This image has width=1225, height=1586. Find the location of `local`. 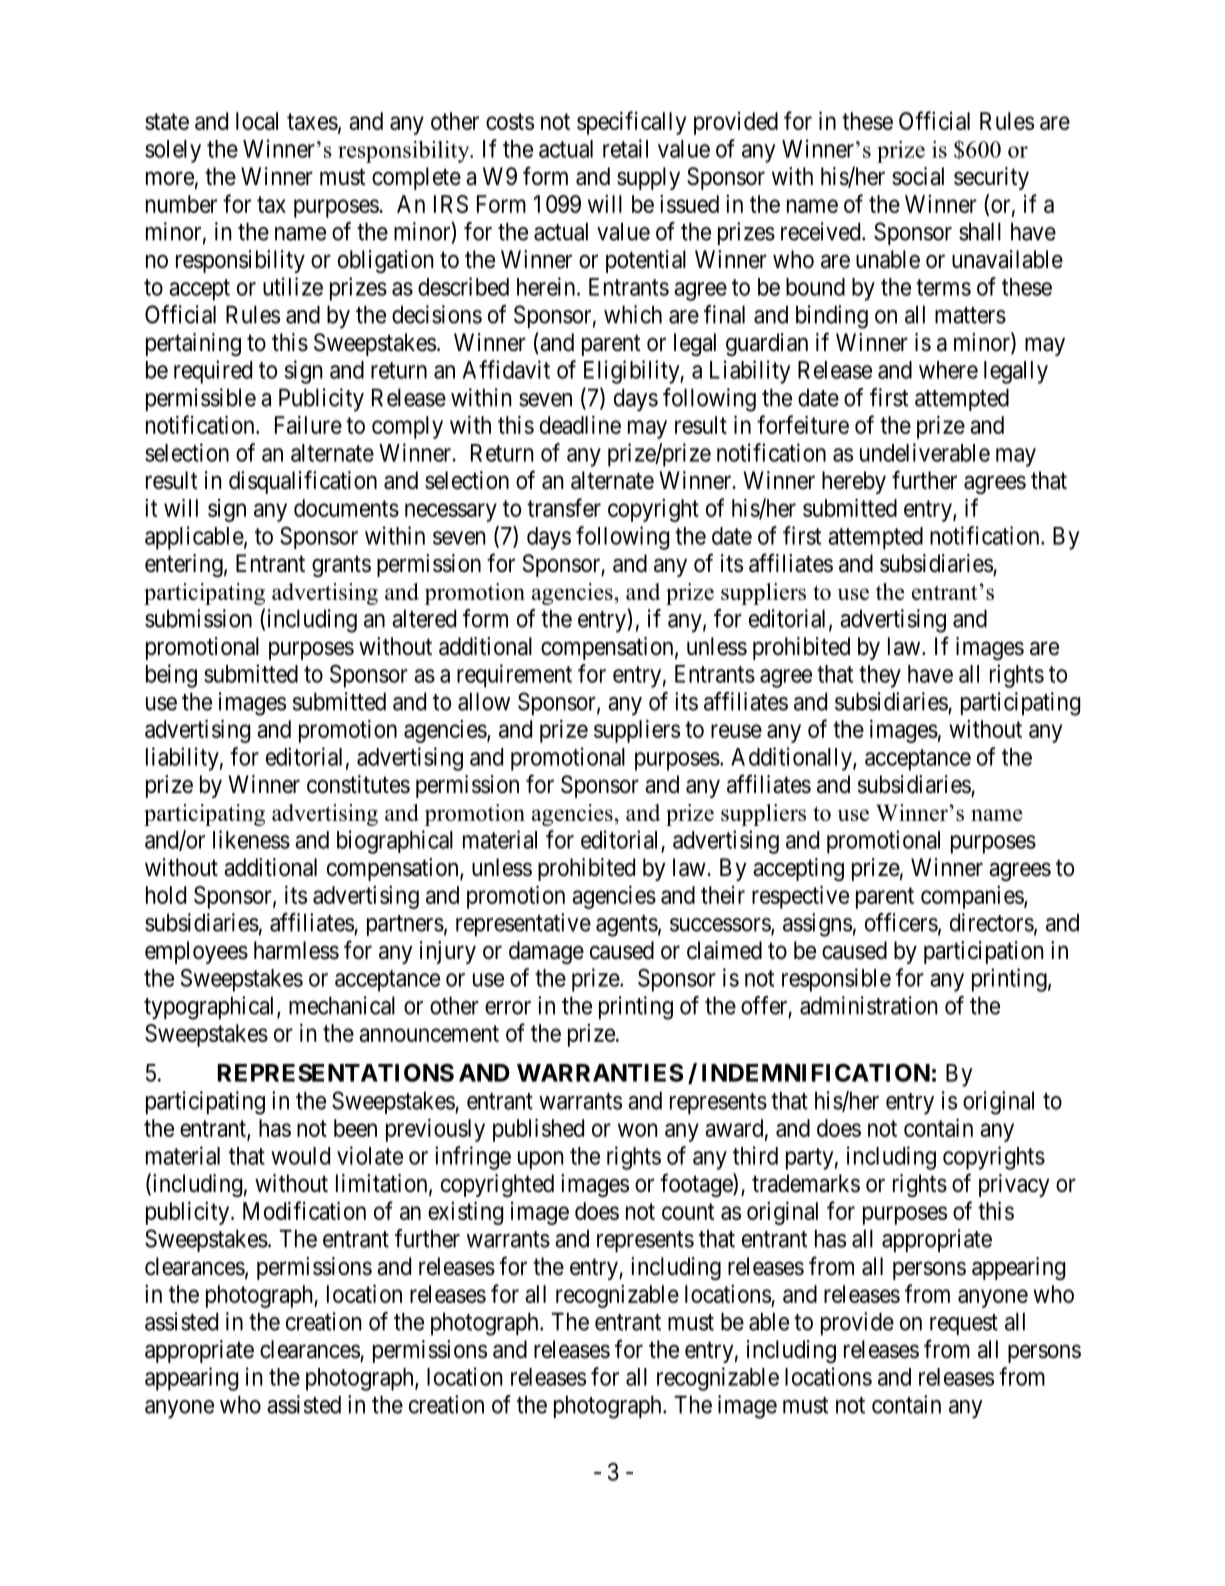

local is located at coordinates (257, 121).
